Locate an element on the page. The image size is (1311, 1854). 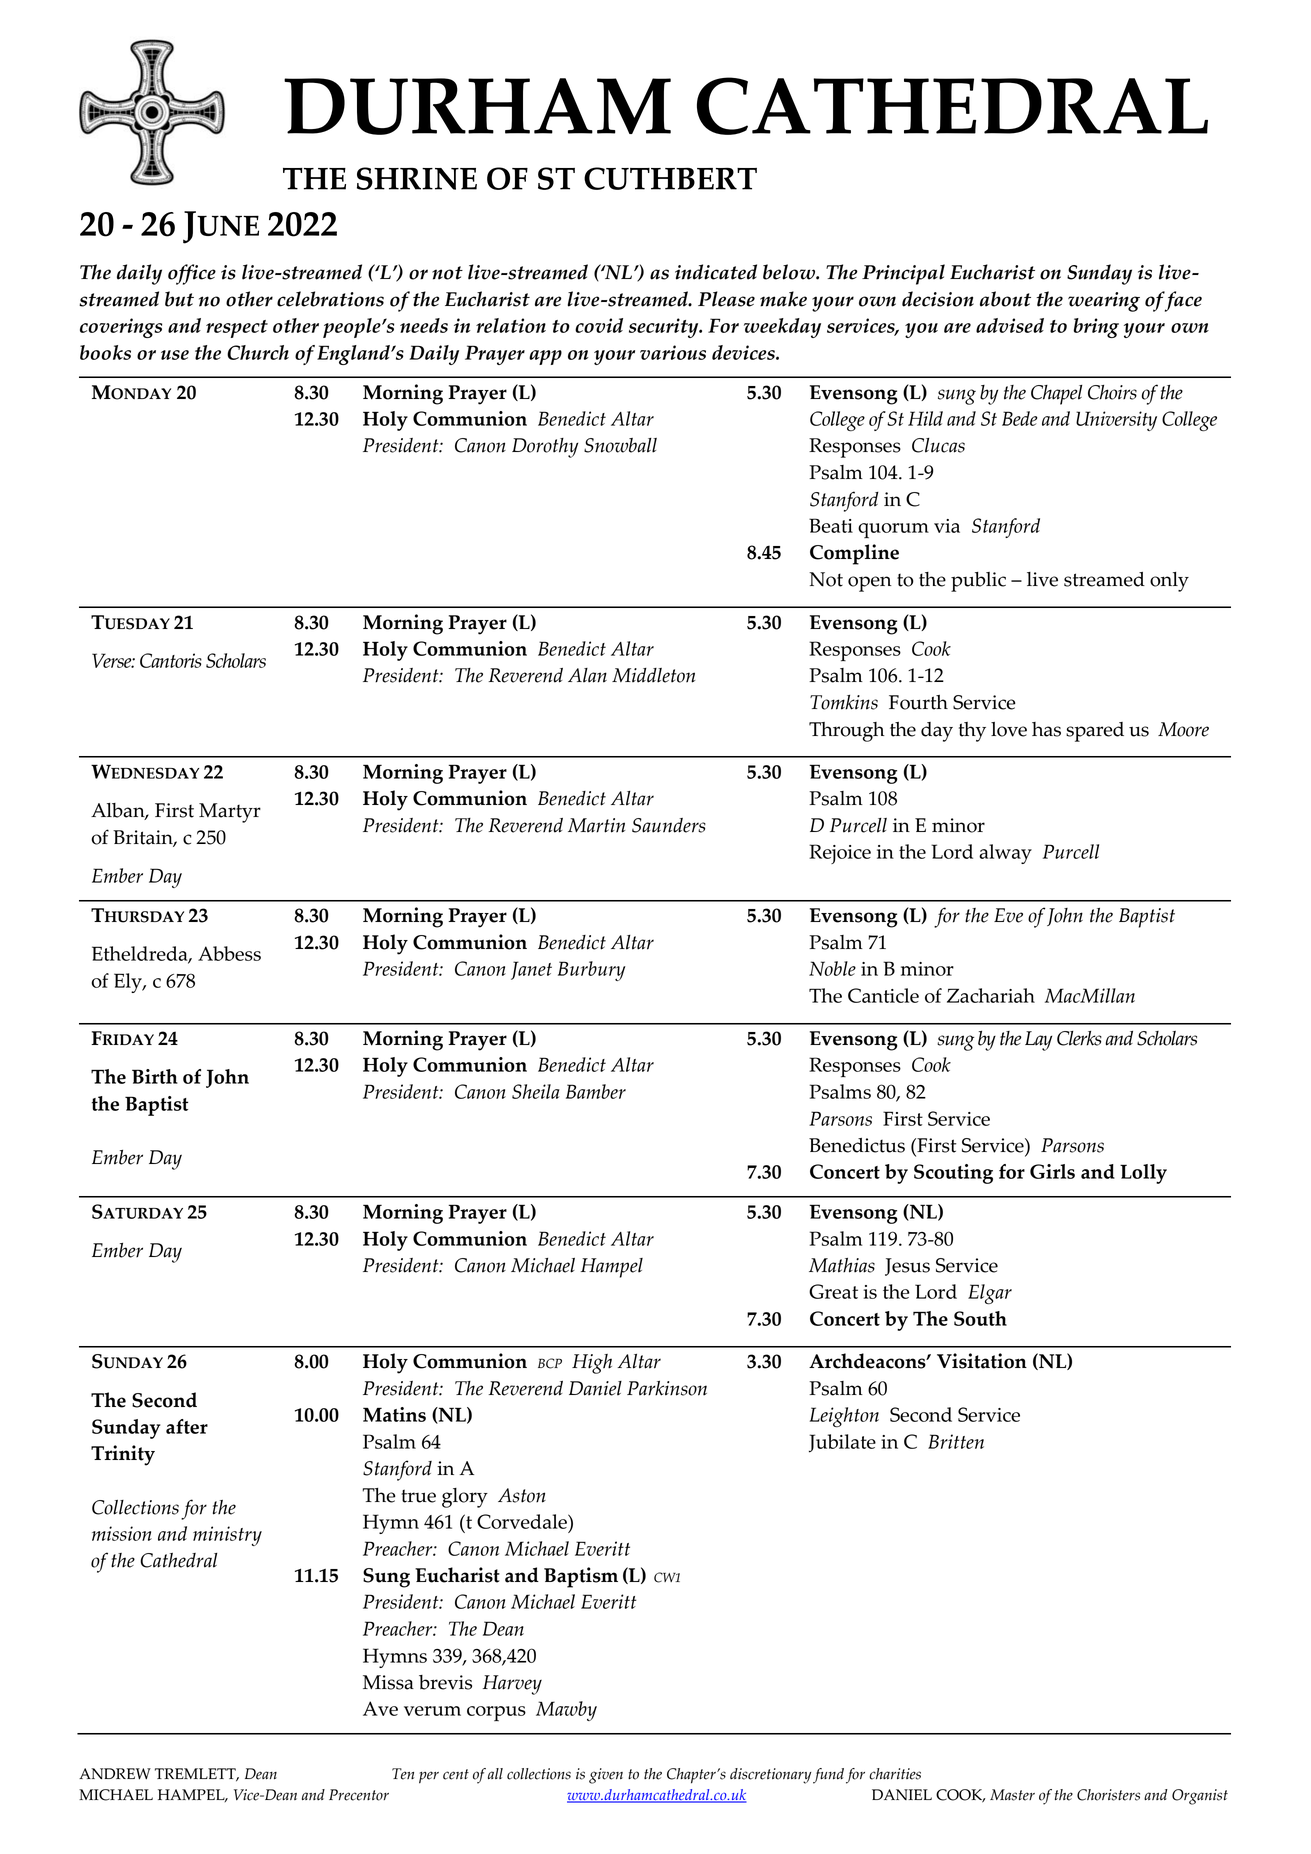
wearing is located at coordinates (1104, 302).
